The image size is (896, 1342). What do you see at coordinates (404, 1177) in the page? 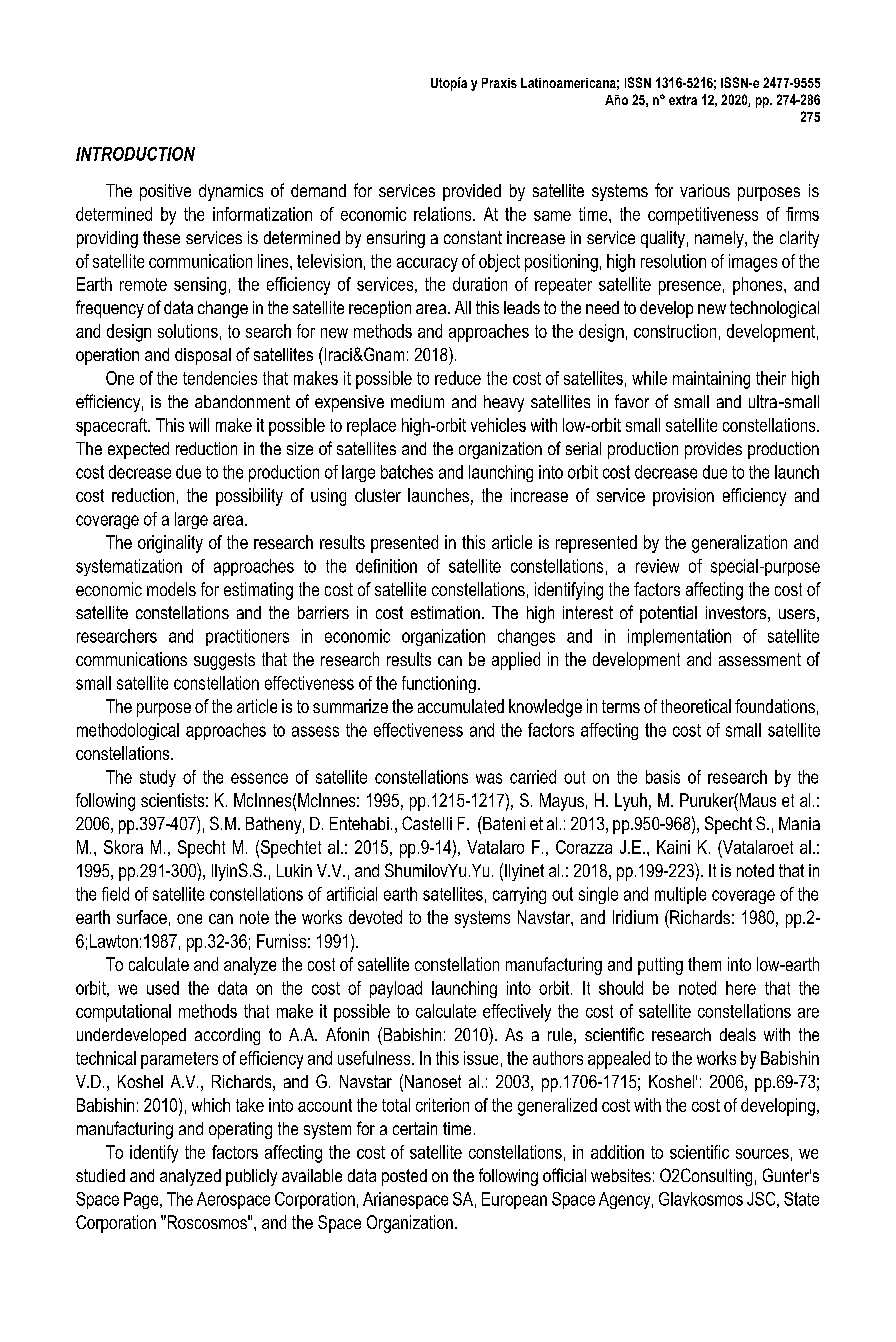
I see `posted` at bounding box center [404, 1177].
